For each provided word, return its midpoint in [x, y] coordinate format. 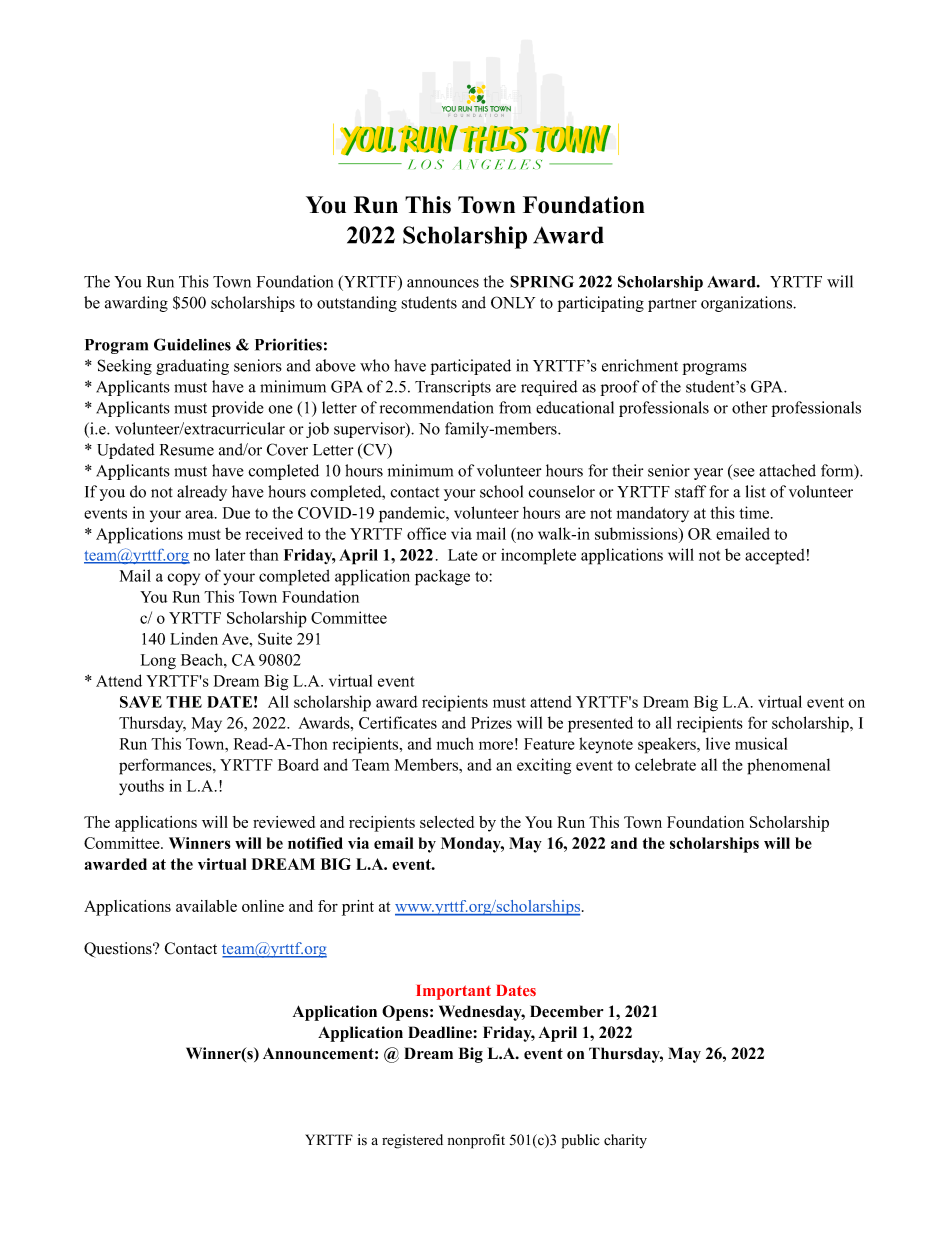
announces [443, 283]
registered [412, 1141]
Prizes [491, 722]
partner [672, 305]
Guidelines [192, 344]
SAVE [141, 702]
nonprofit [476, 1141]
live [718, 743]
